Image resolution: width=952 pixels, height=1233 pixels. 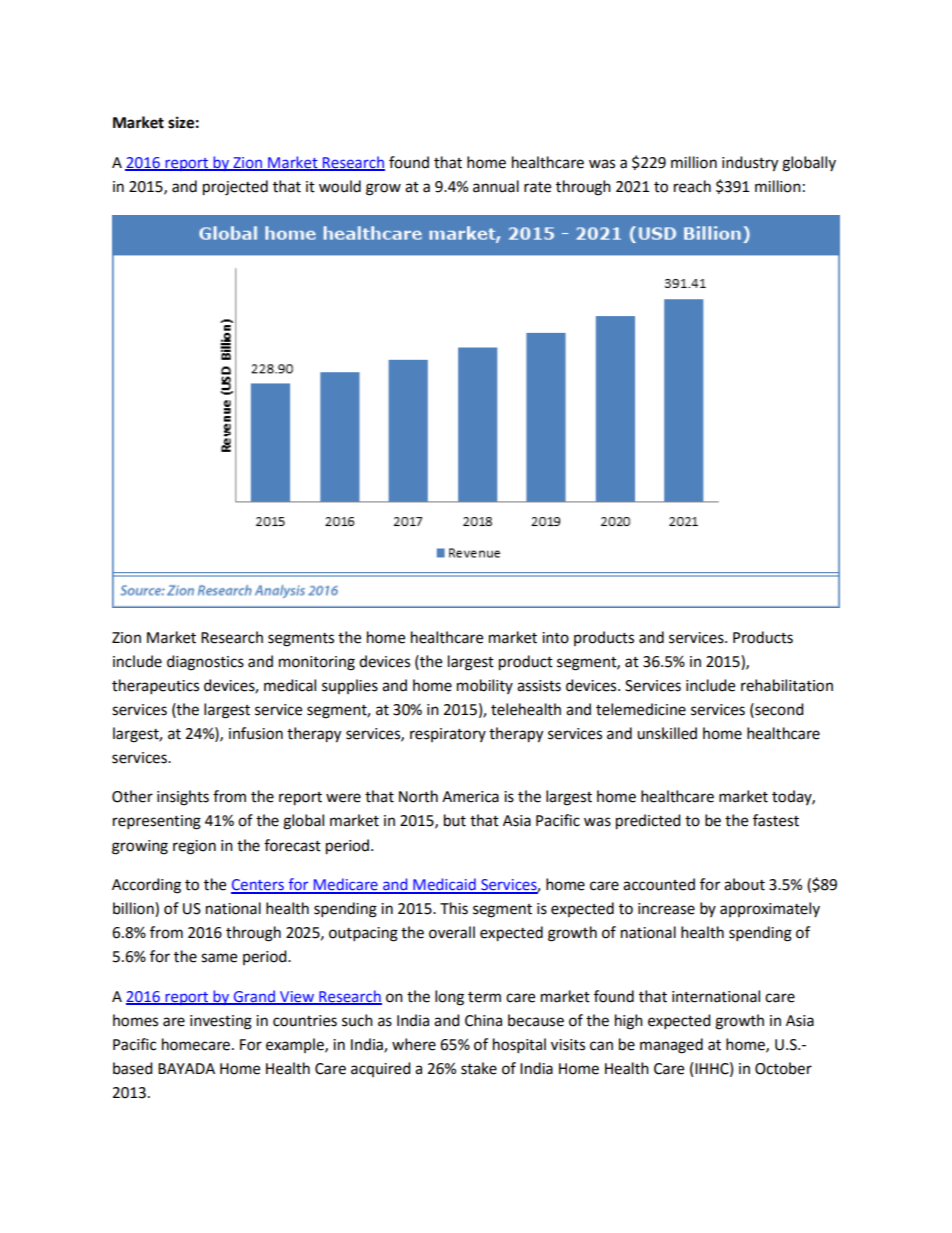 What do you see at coordinates (787, 685) in the document?
I see `rehabilitation` at bounding box center [787, 685].
